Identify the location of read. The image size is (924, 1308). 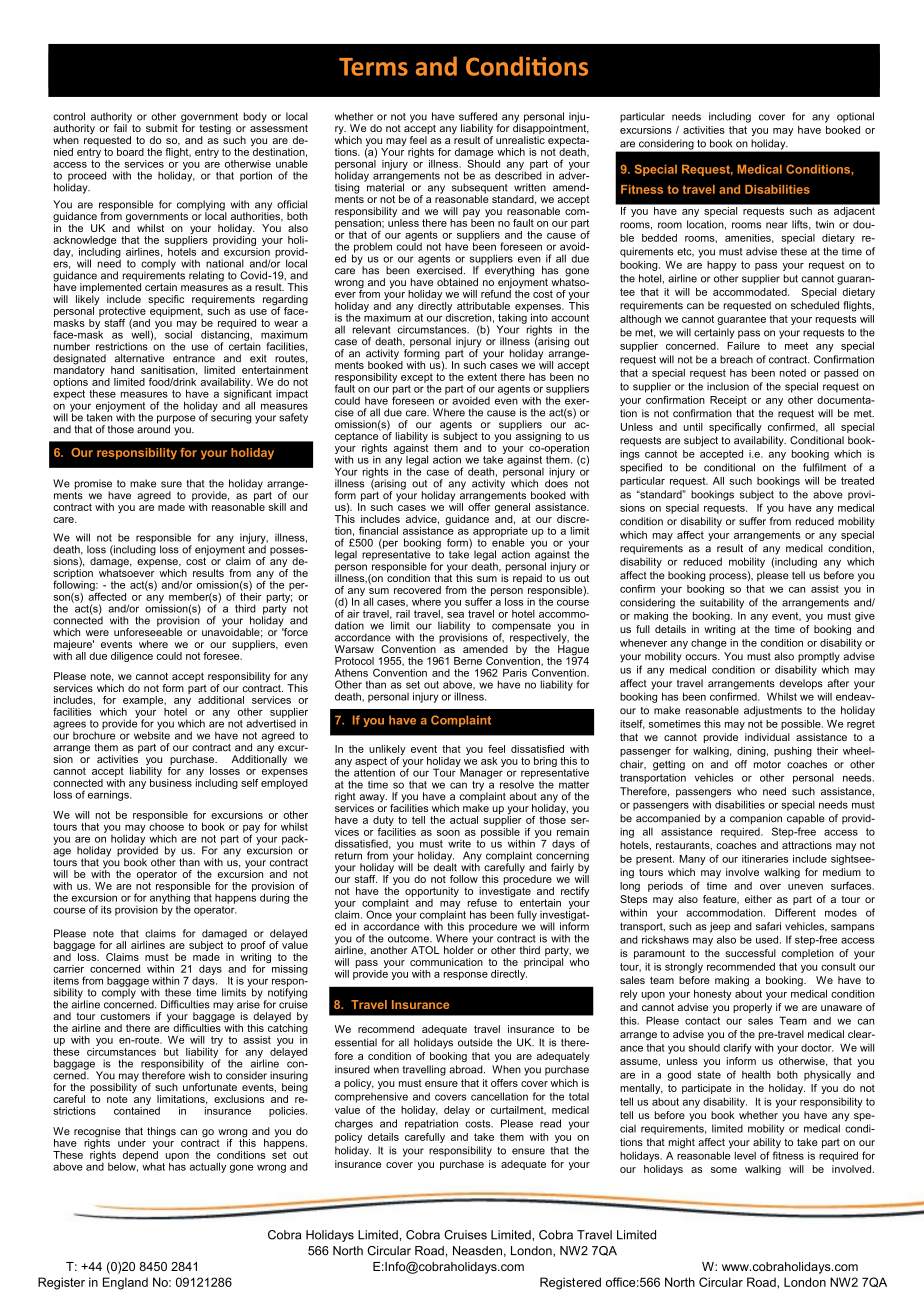
(550, 1123).
